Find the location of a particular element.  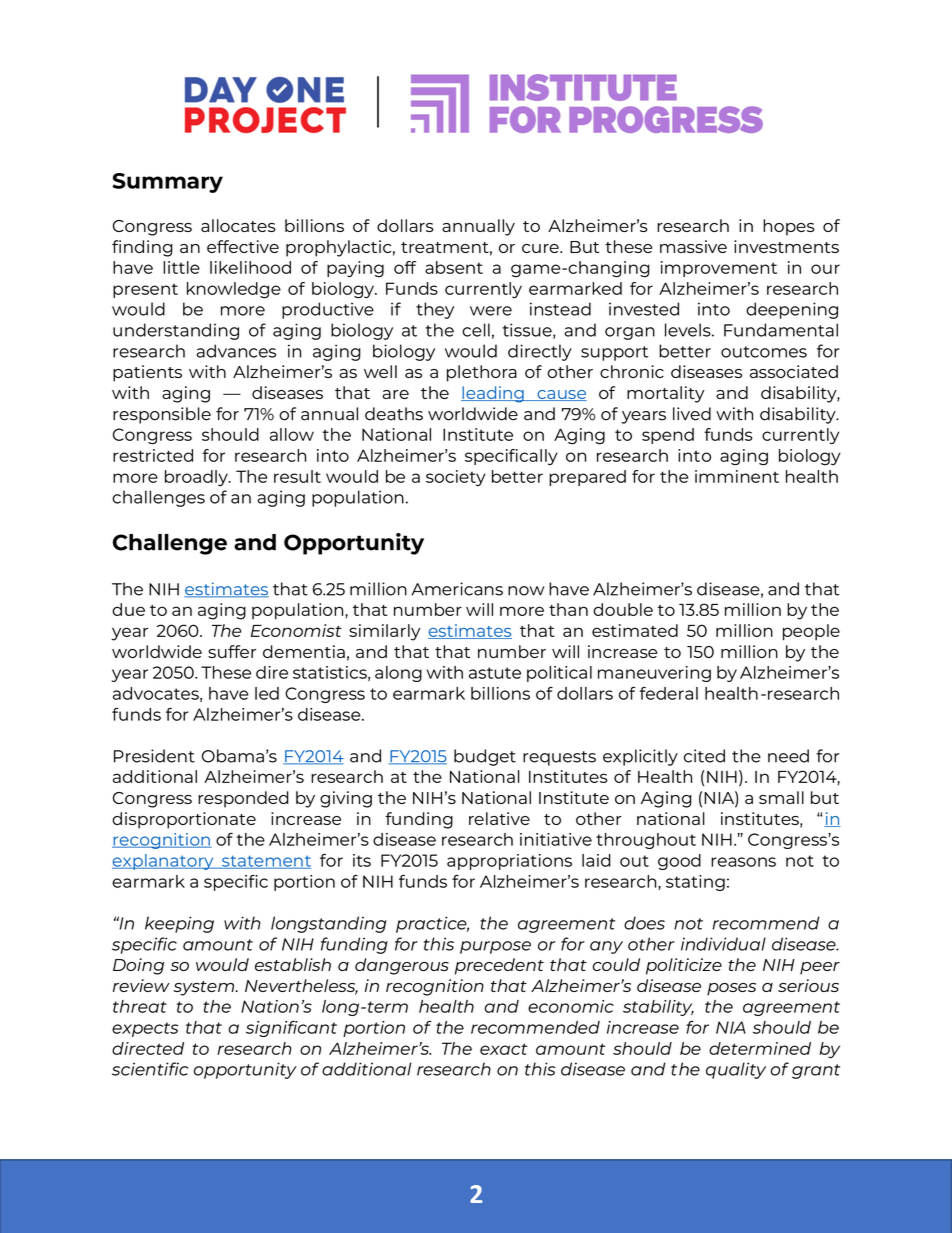

society is located at coordinates (456, 478).
